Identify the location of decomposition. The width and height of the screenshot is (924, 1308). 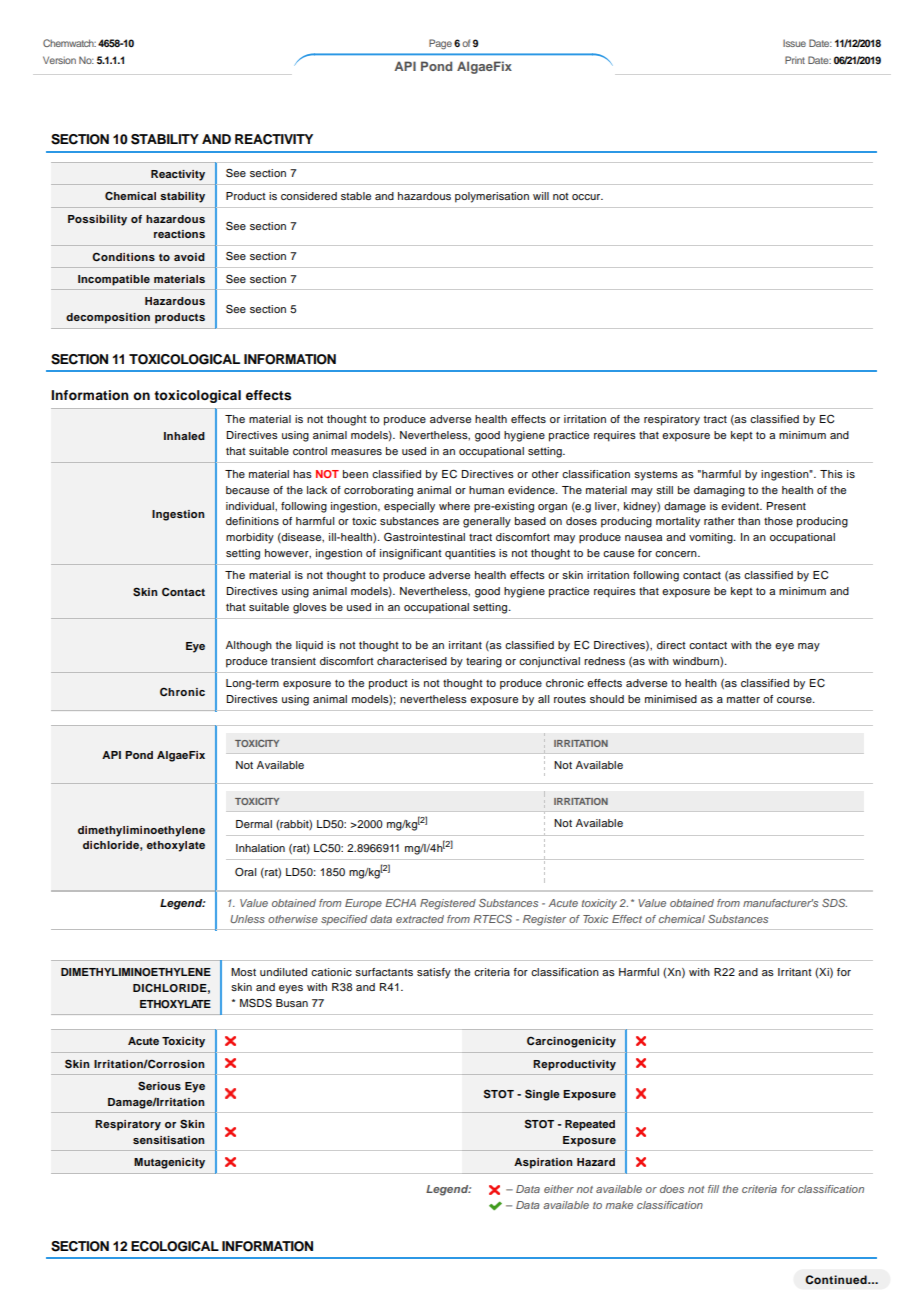
(108, 318).
